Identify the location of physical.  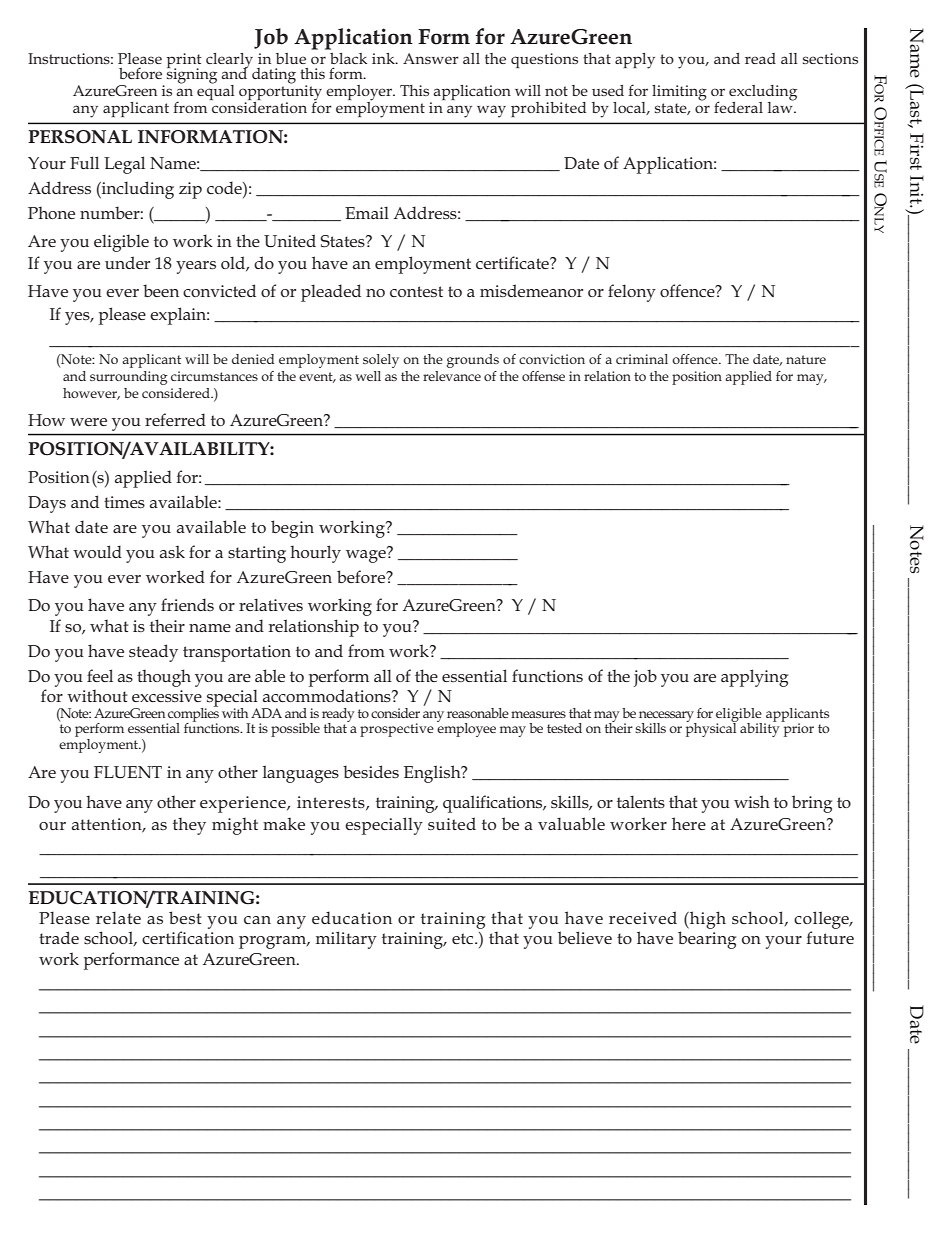
(712, 728).
